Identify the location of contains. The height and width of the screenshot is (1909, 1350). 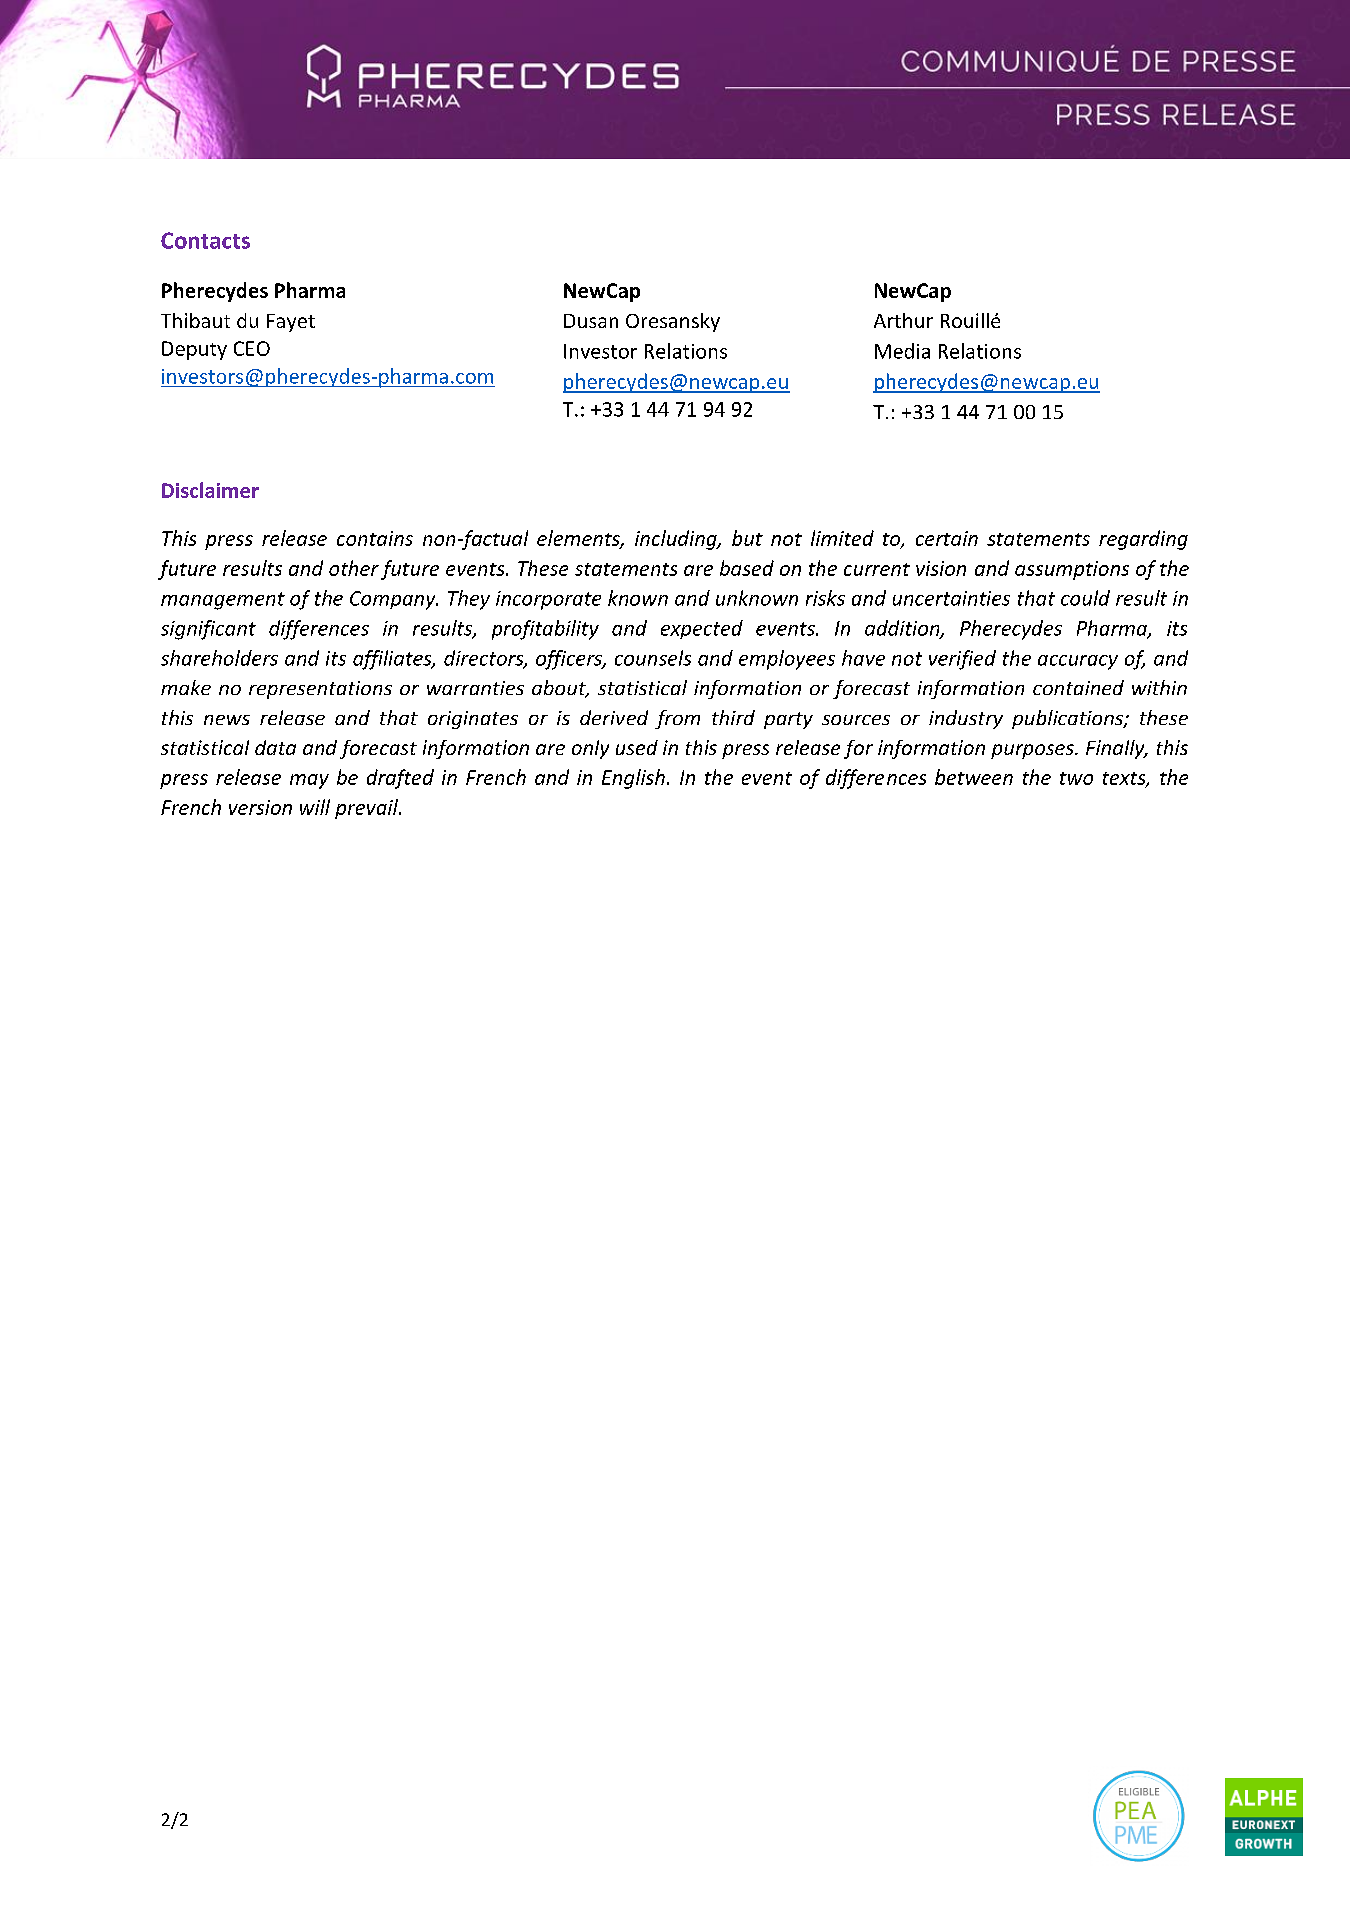
(375, 538).
